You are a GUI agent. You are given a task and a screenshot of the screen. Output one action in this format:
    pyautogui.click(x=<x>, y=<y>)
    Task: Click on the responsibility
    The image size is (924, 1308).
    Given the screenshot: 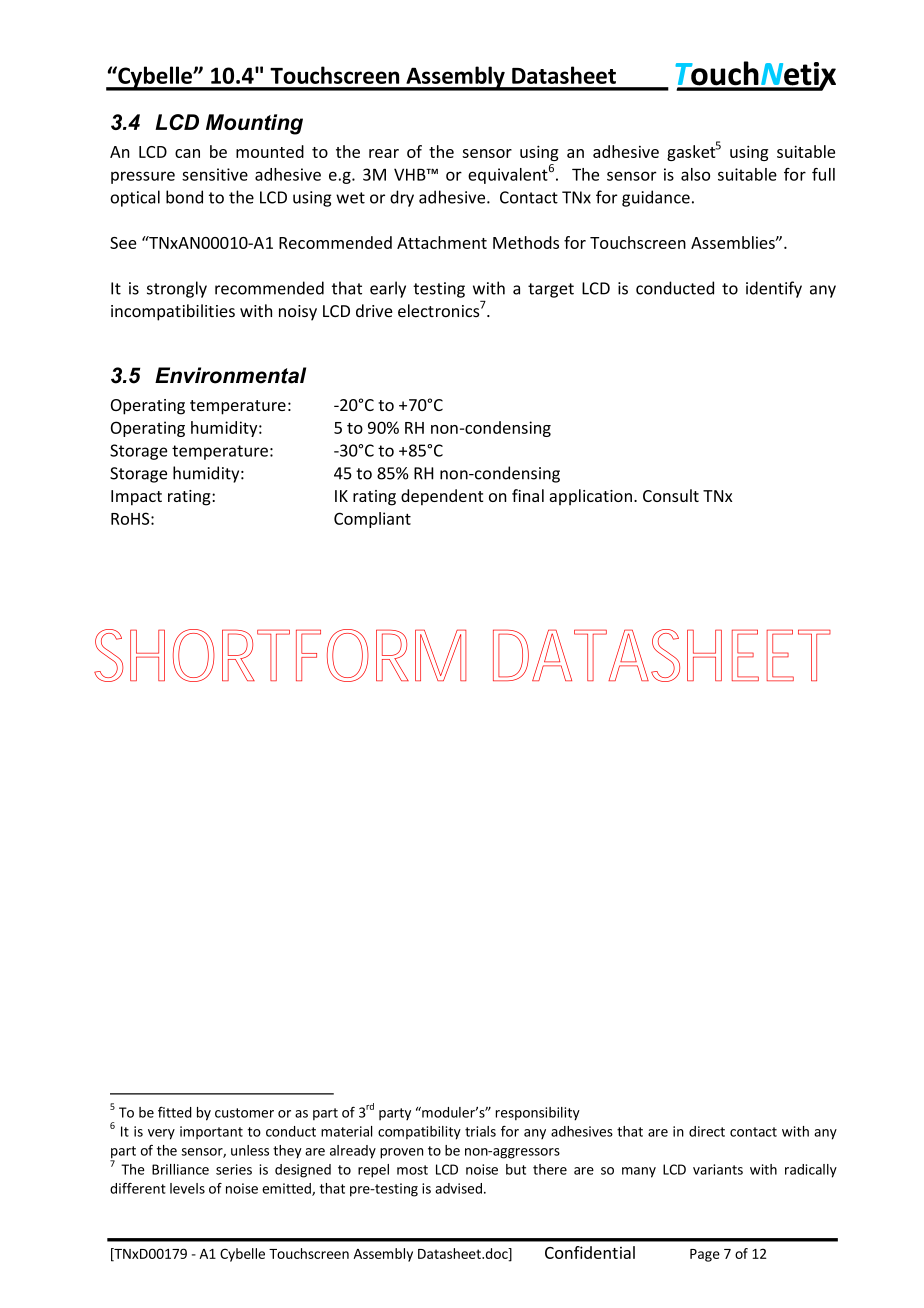 What is the action you would take?
    pyautogui.click(x=538, y=1114)
